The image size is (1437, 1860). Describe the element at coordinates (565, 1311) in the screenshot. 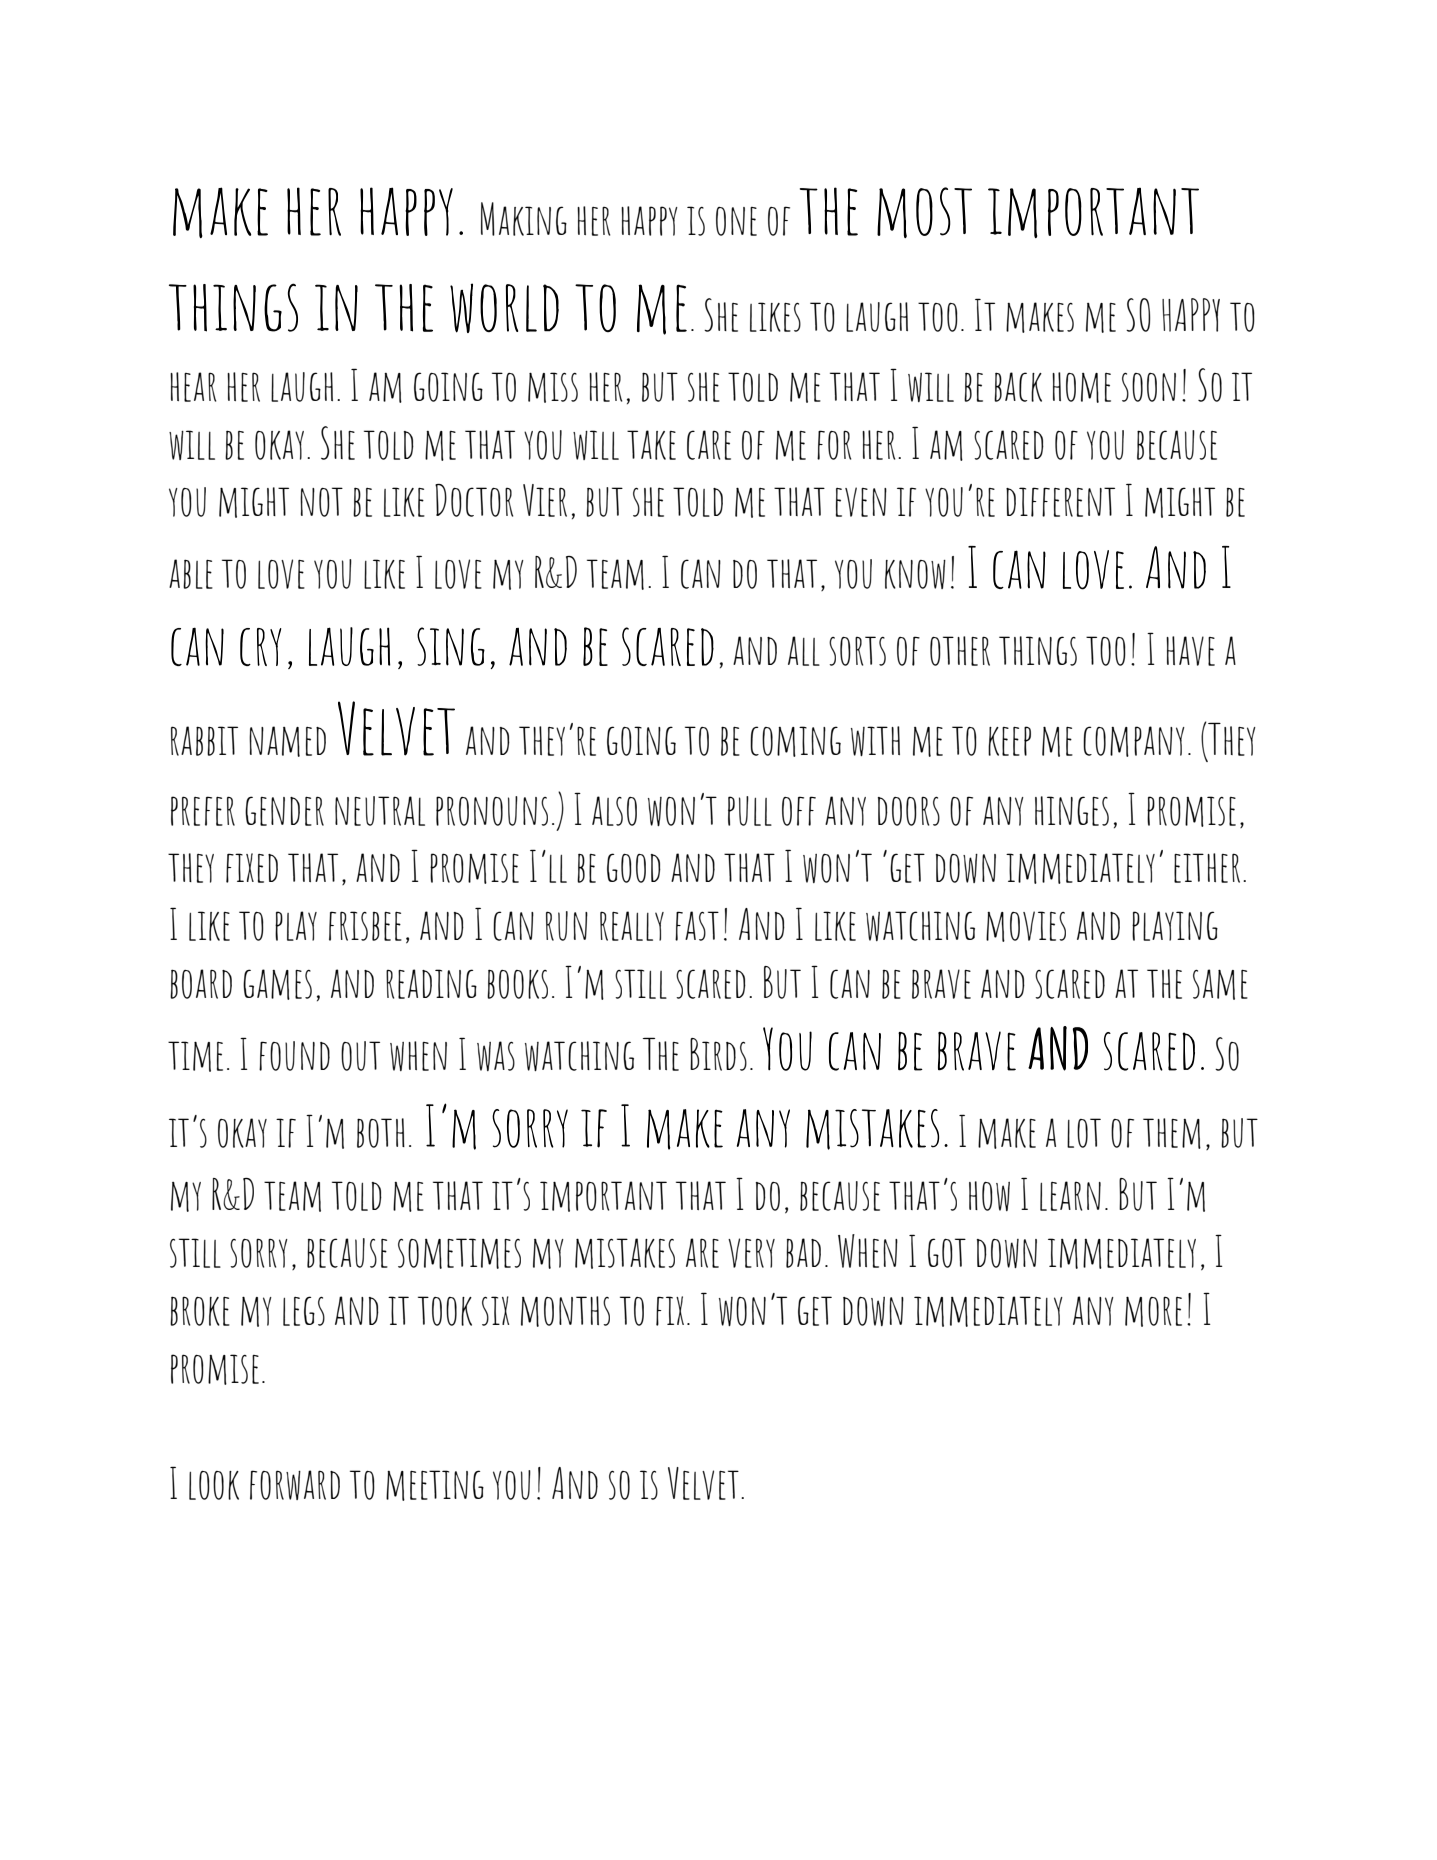

I see `months` at that location.
